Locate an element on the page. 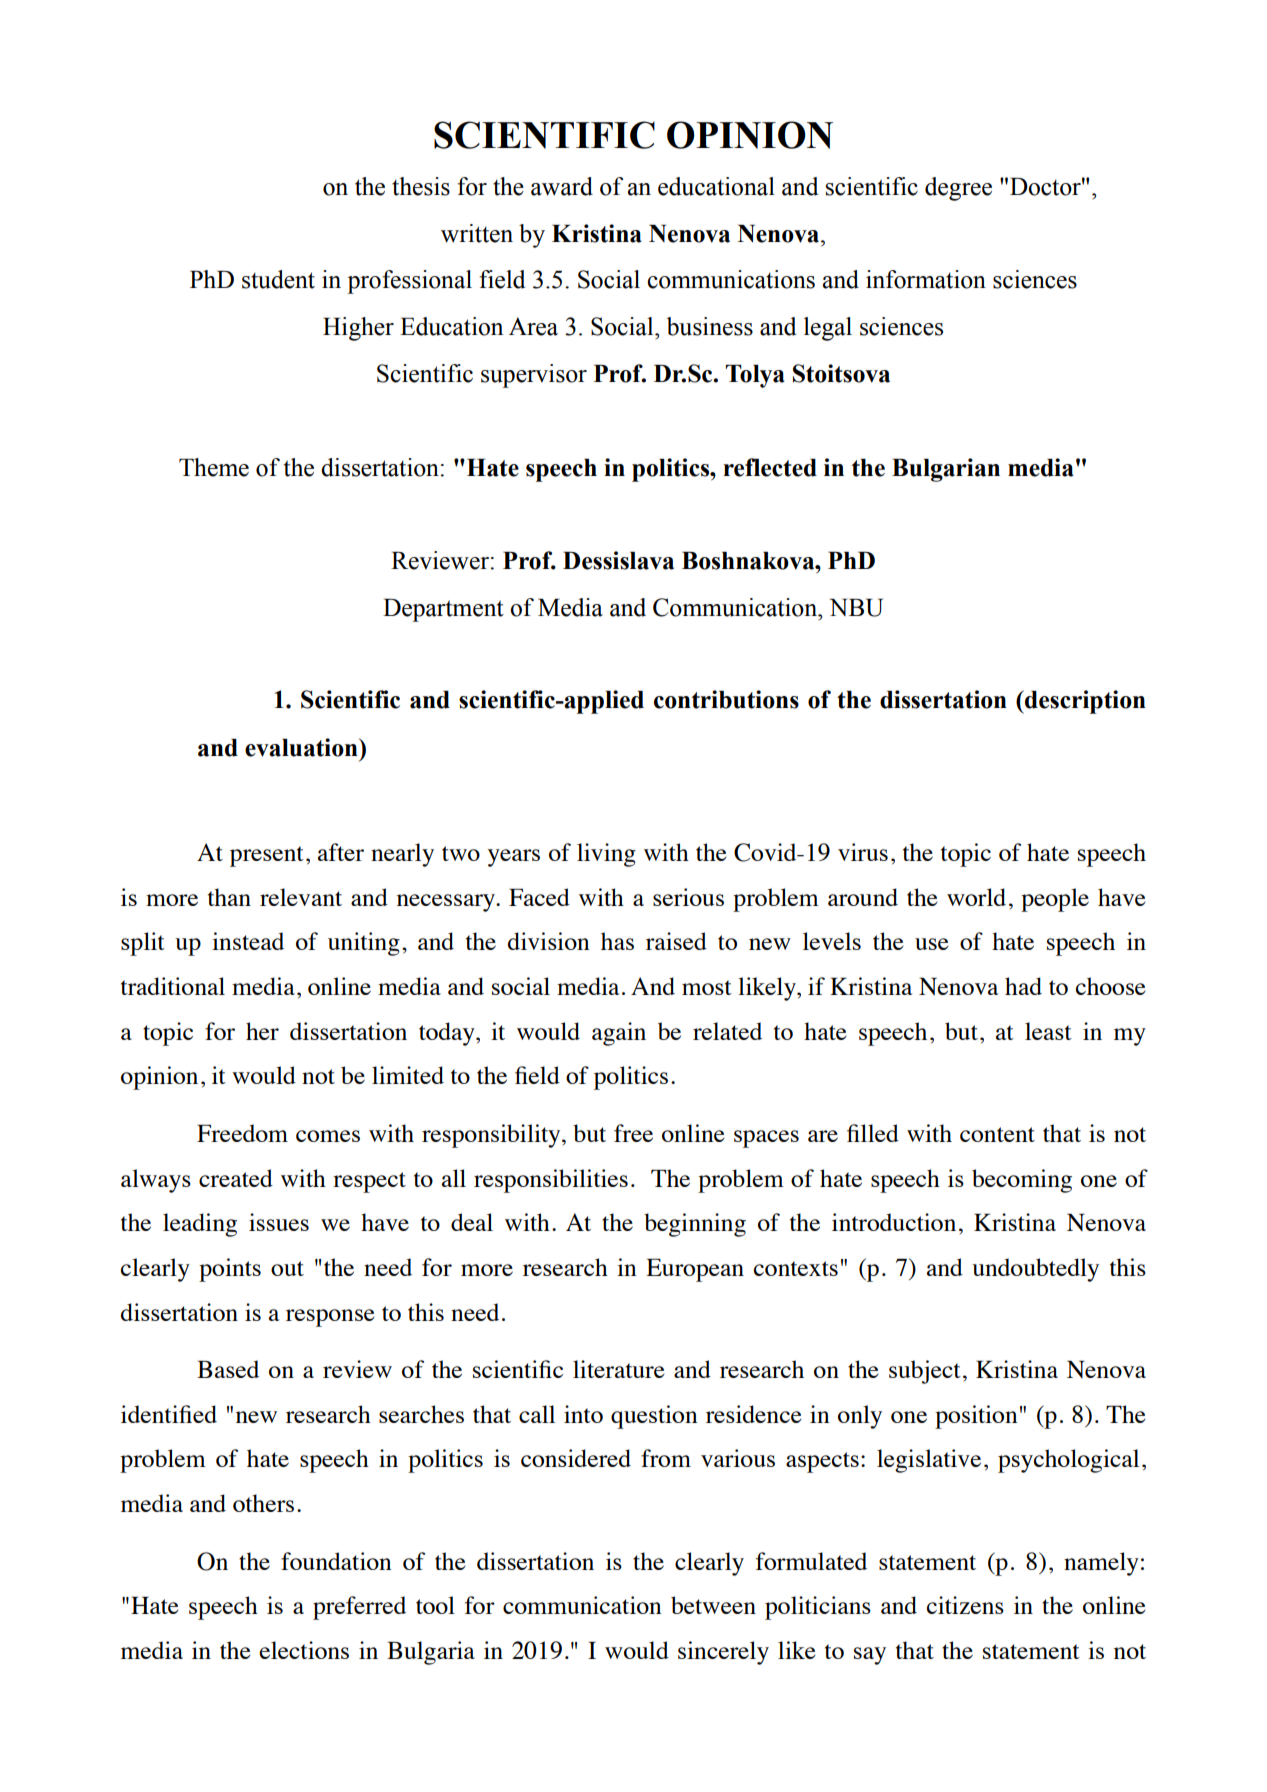 This document has height=1792, width=1267. contributions is located at coordinates (726, 699).
